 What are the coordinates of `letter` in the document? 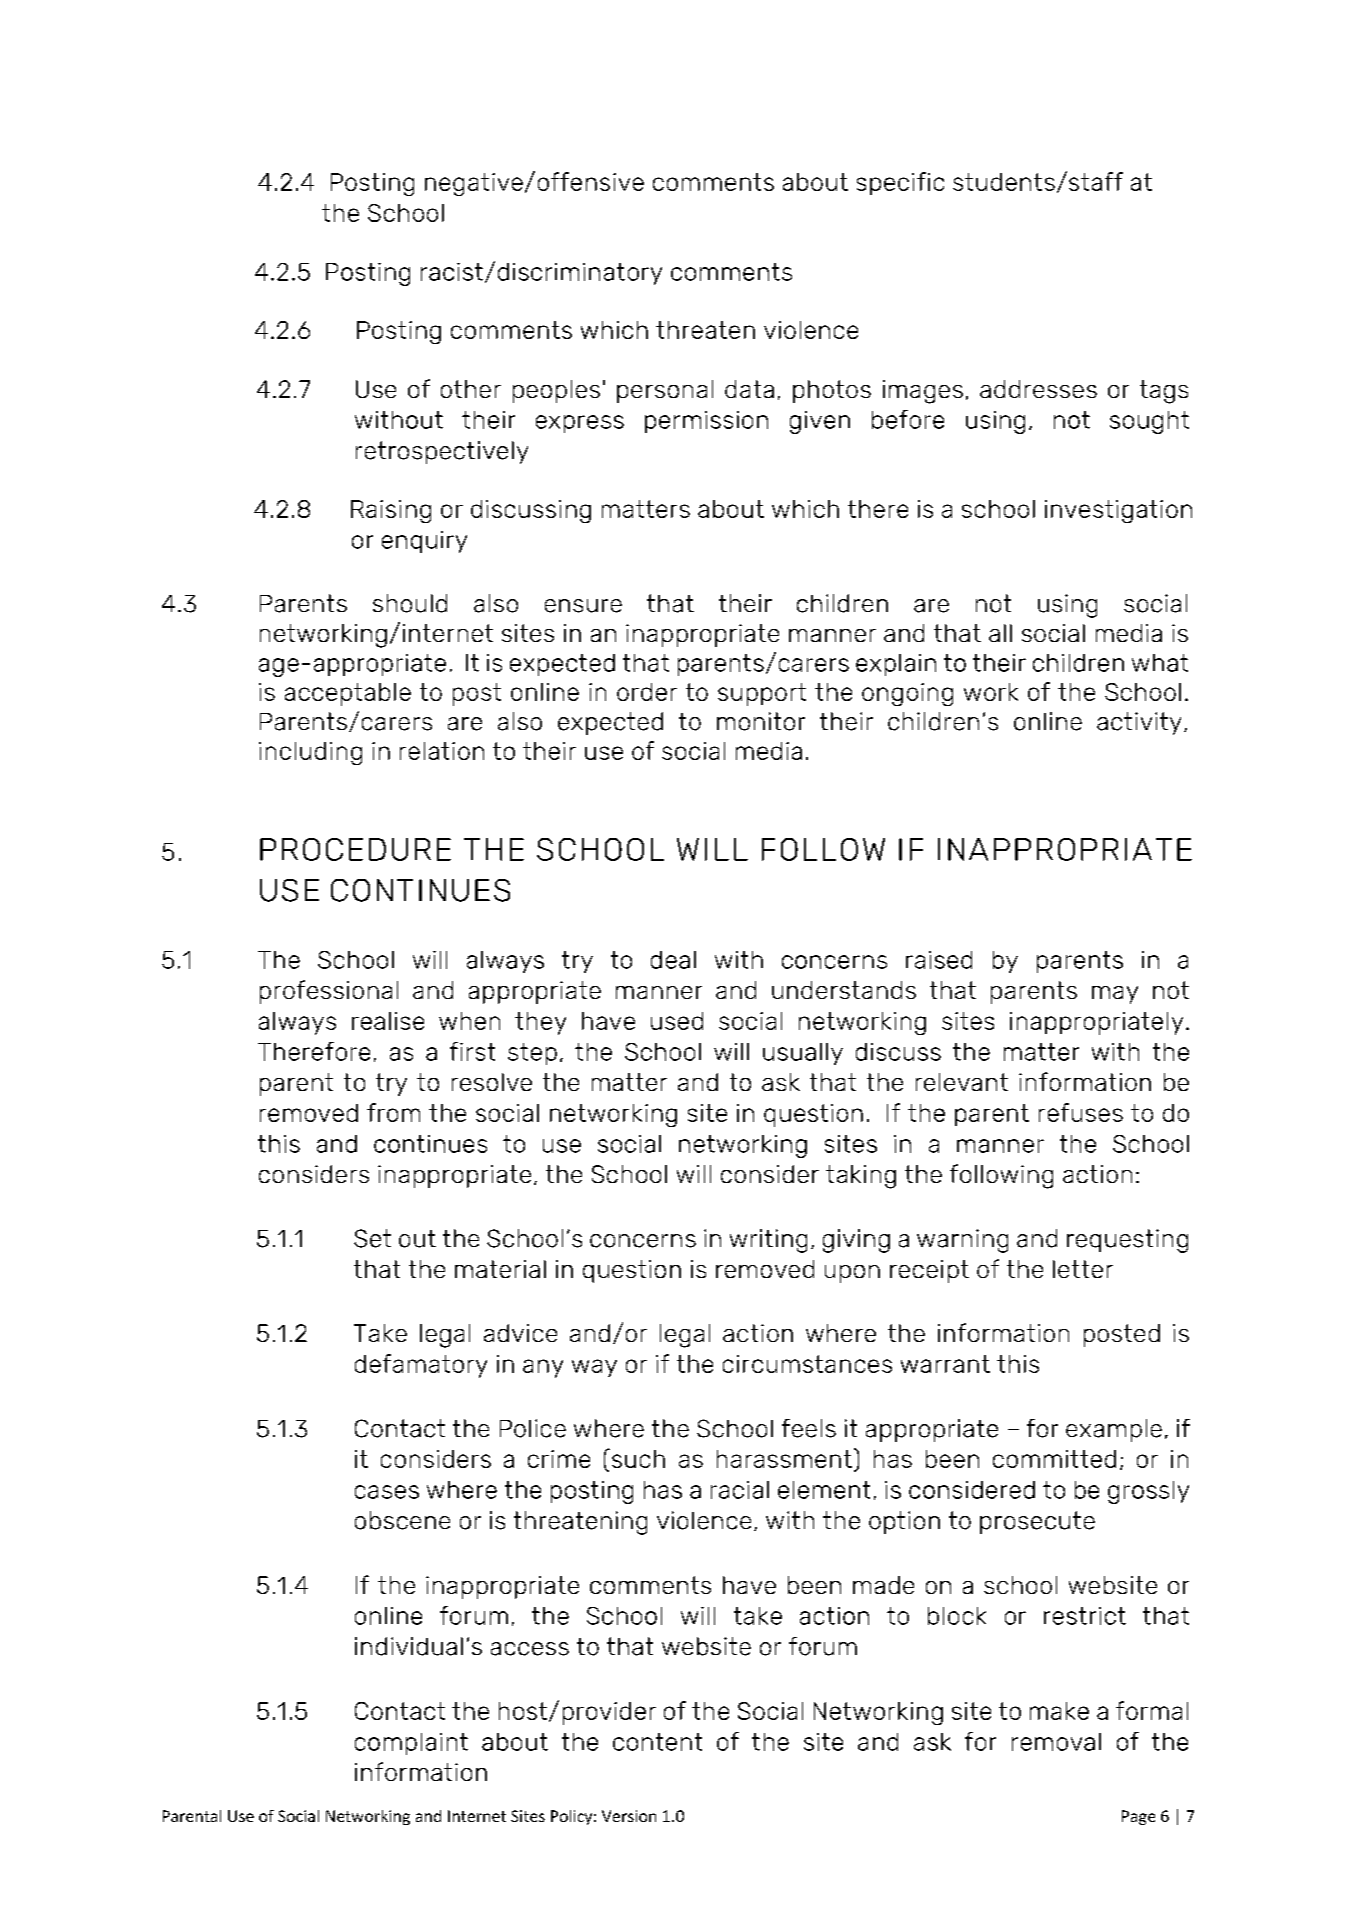 It's located at (1083, 1269).
